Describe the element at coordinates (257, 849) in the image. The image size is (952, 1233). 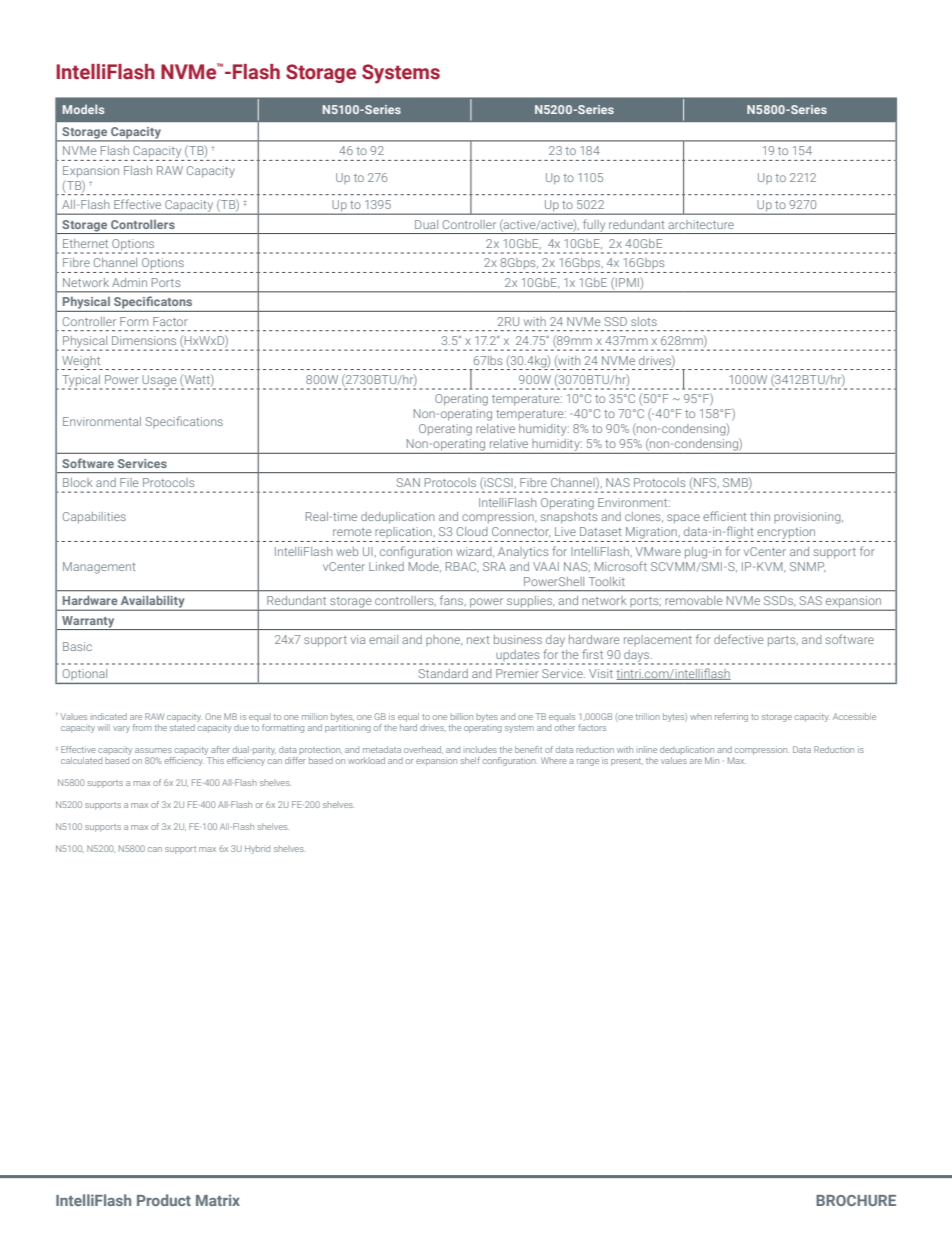
I see `Hybrid` at that location.
